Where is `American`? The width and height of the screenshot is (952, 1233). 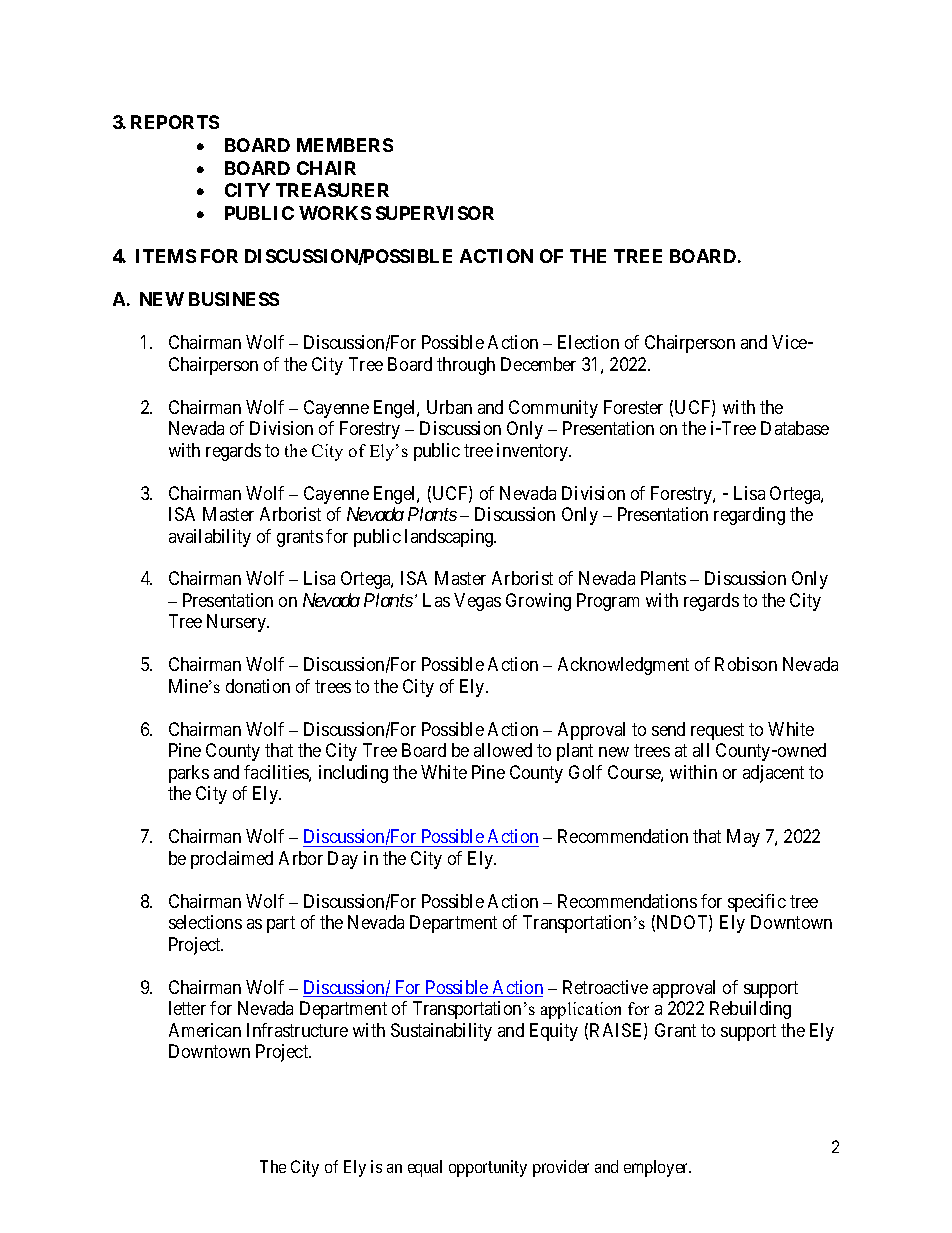
American is located at coordinates (205, 1030).
